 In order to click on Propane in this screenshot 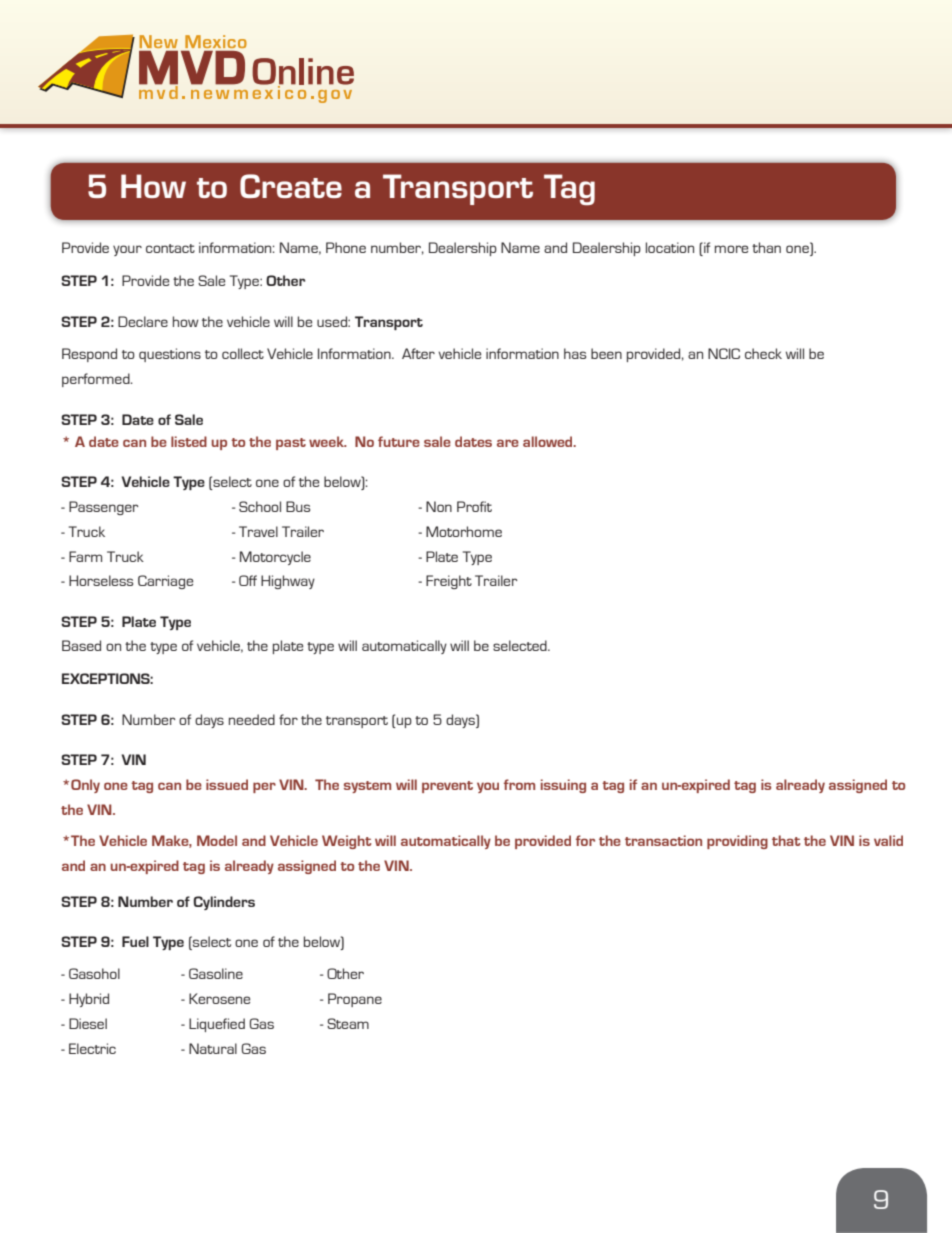, I will do `click(355, 1000)`.
